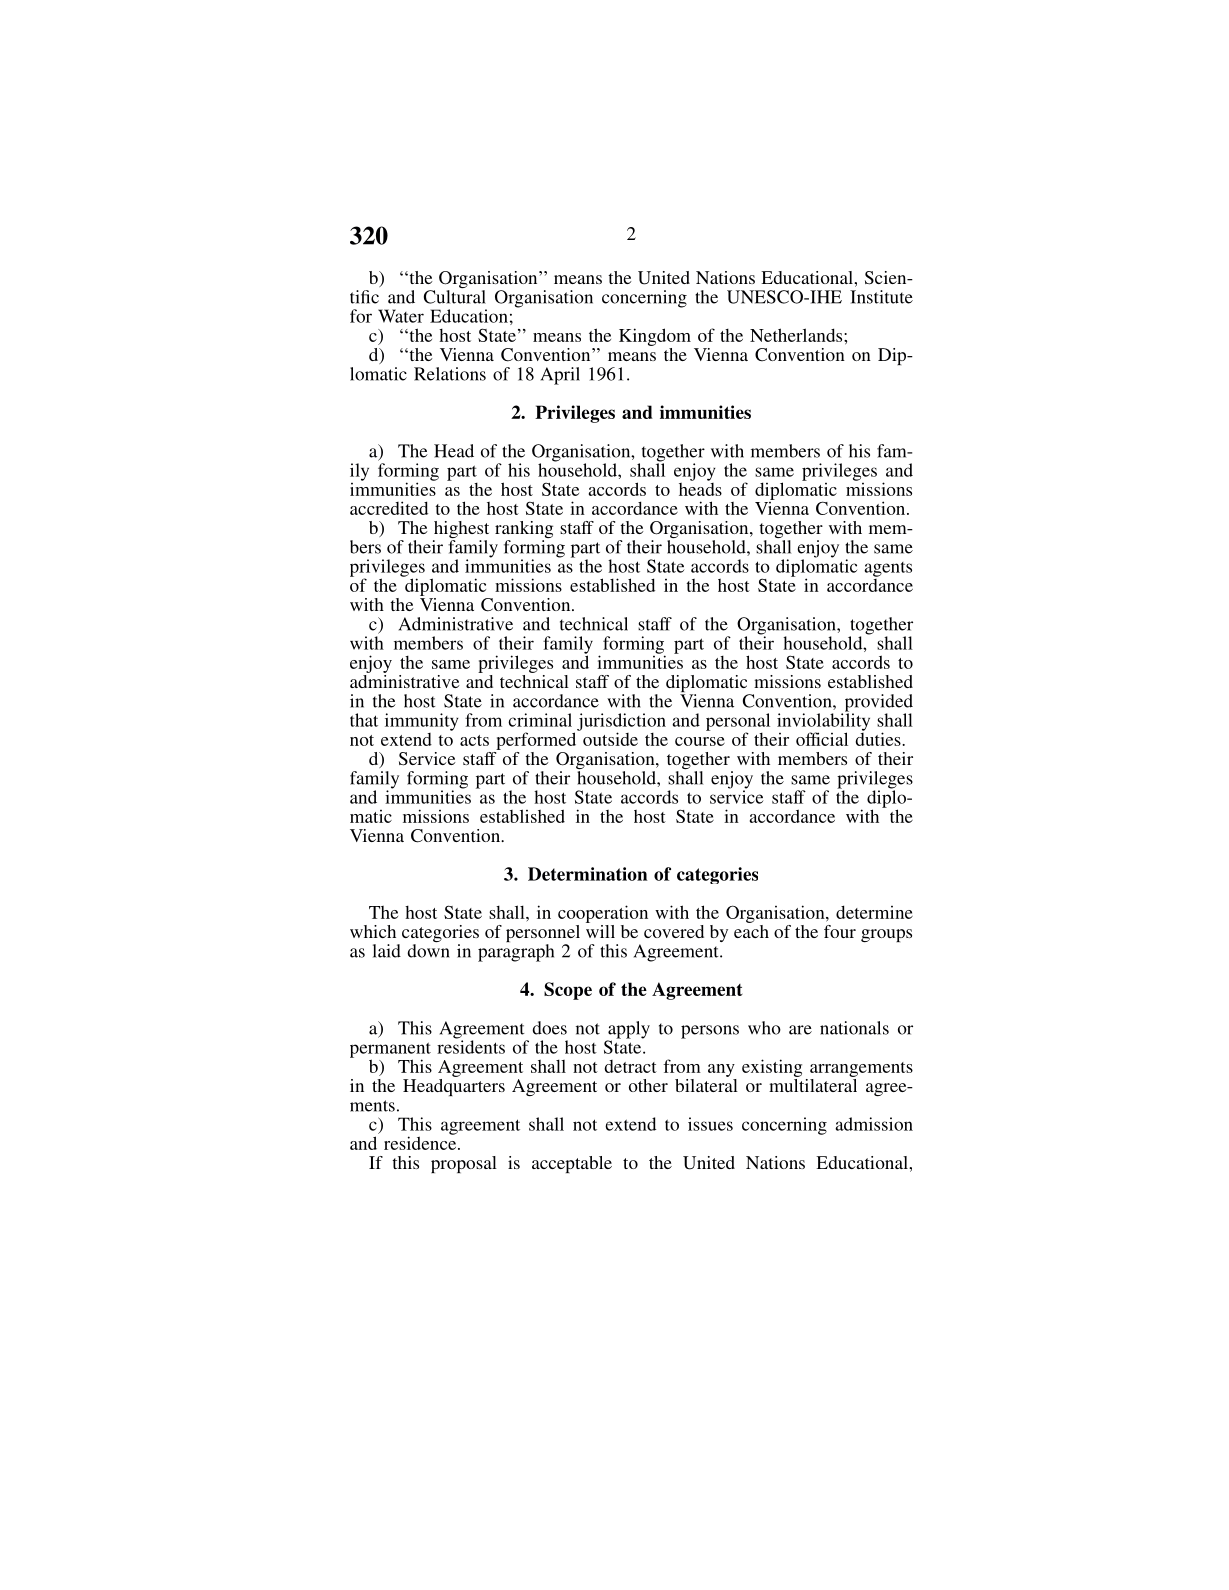 The image size is (1229, 1590). What do you see at coordinates (373, 931) in the page?
I see `which` at bounding box center [373, 931].
